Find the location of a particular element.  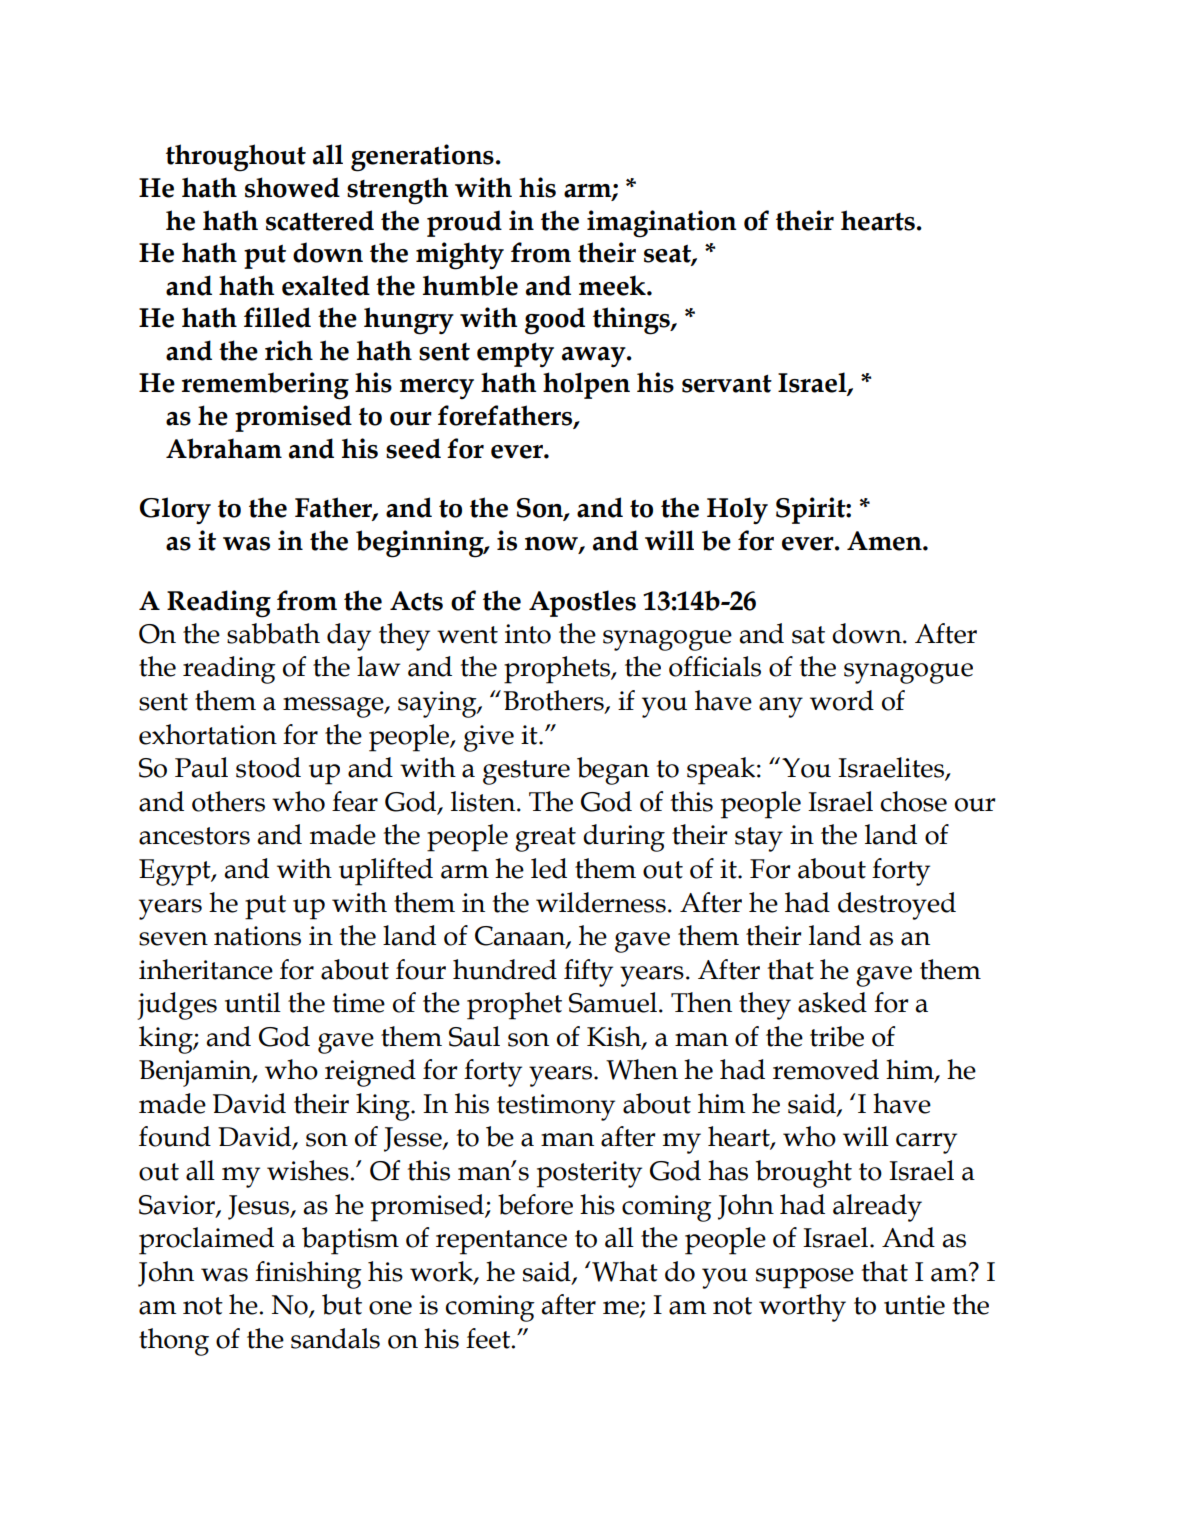

fifty is located at coordinates (588, 973).
